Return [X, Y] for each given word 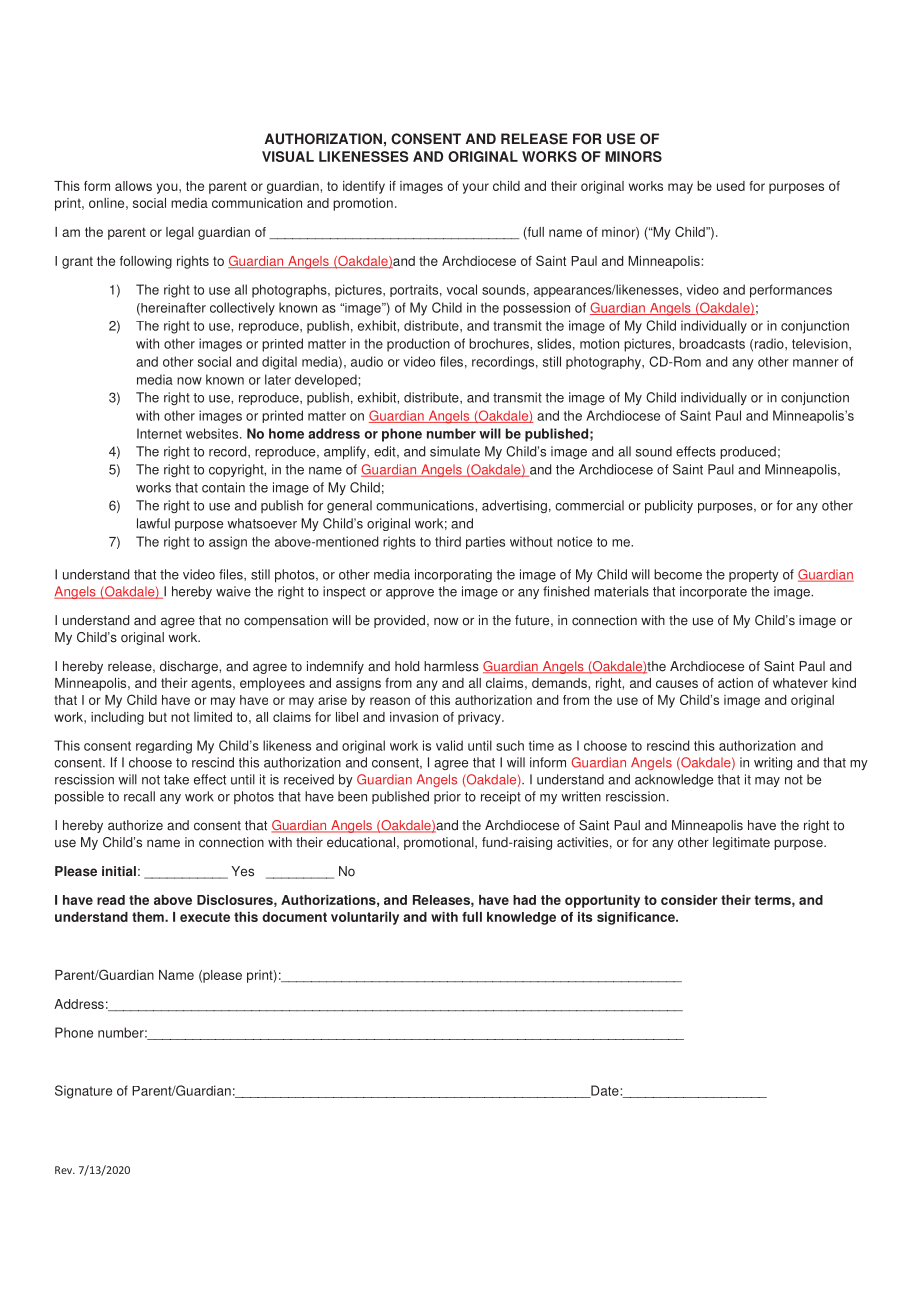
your [476, 188]
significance [637, 918]
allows [133, 186]
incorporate [713, 592]
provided [399, 621]
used [731, 186]
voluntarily [365, 918]
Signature [83, 1092]
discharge [190, 667]
